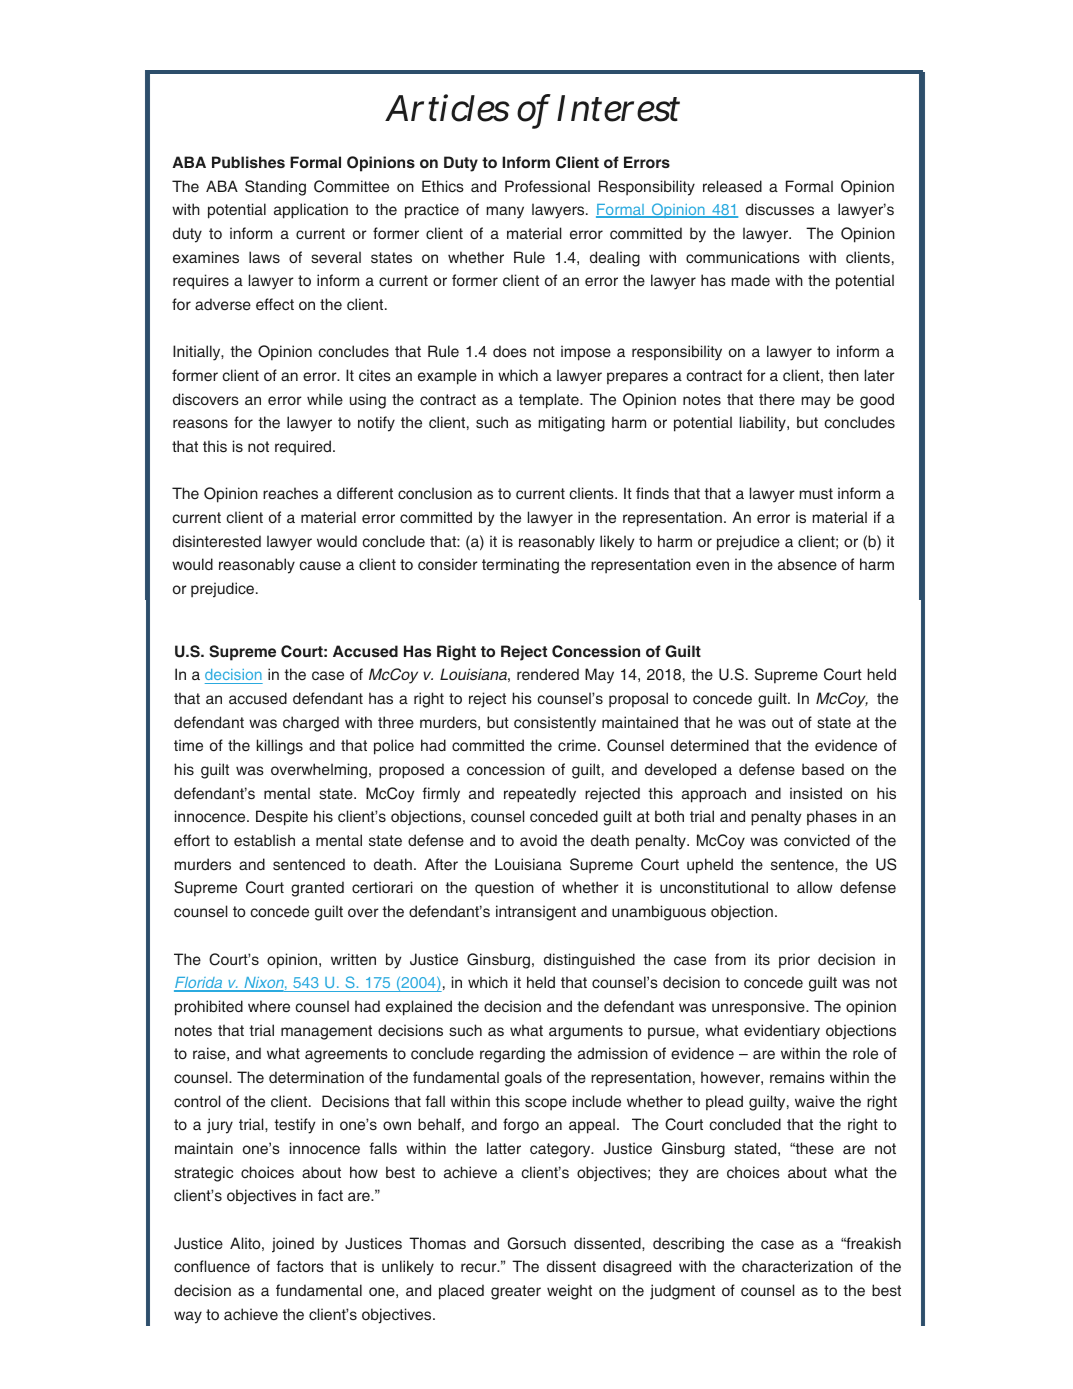 This screenshot has height=1389, width=1073. Describe the element at coordinates (280, 747) in the screenshot. I see `killings` at that location.
